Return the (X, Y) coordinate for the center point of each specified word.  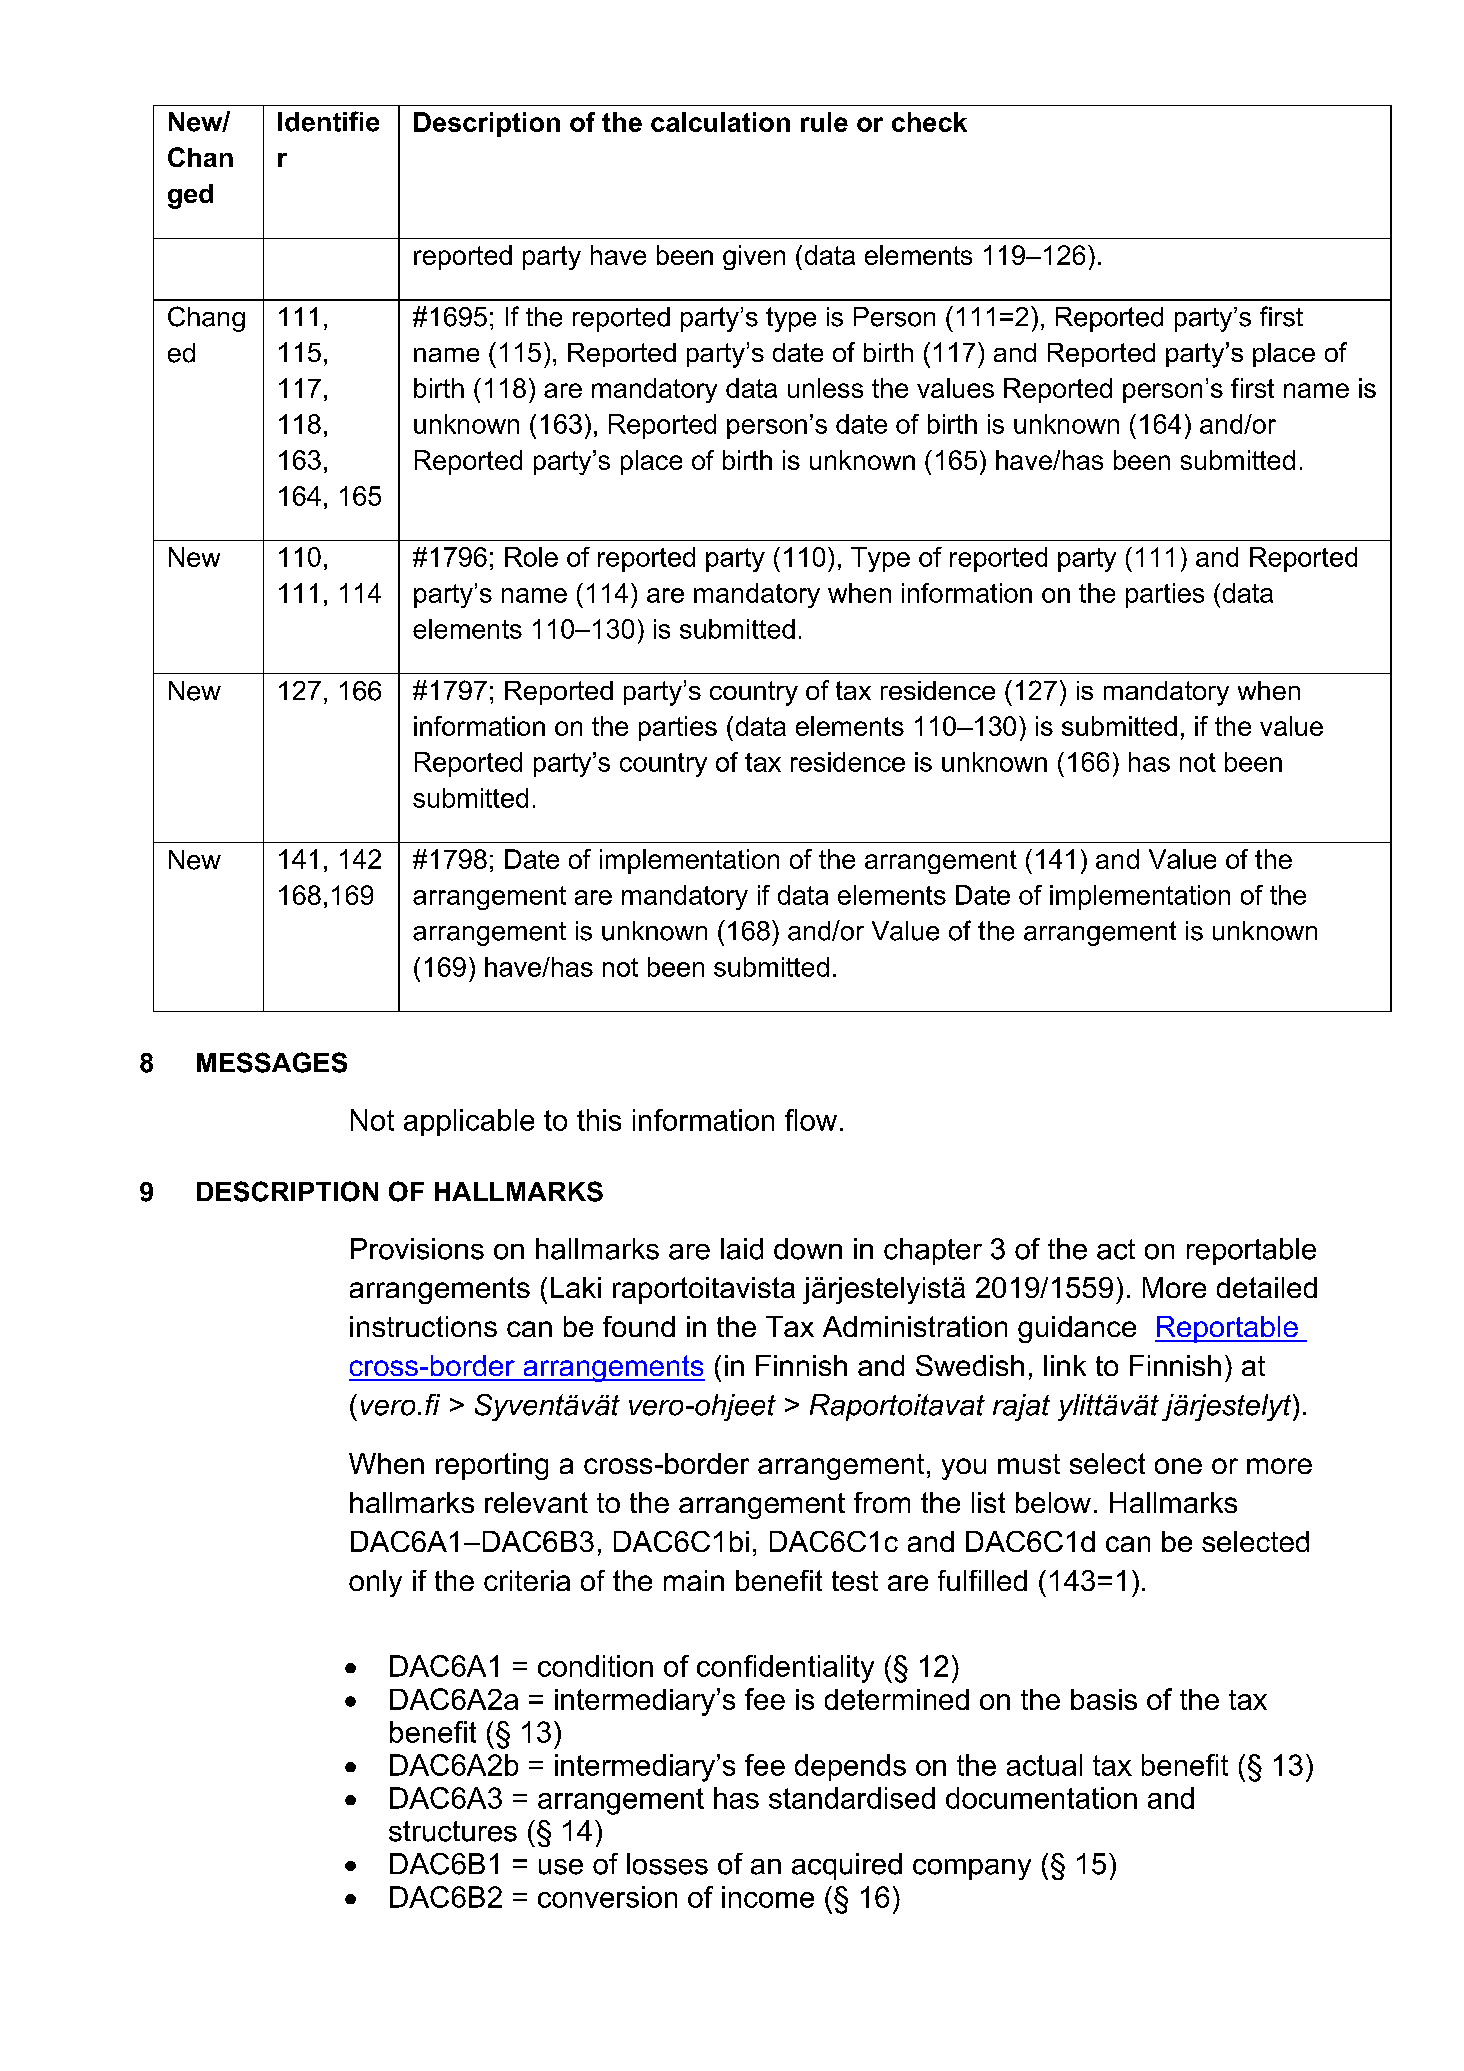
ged (190, 196)
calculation (720, 122)
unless (825, 388)
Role (531, 557)
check (929, 122)
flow (811, 1120)
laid (742, 1249)
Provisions (417, 1249)
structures (453, 1831)
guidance (1077, 1329)
